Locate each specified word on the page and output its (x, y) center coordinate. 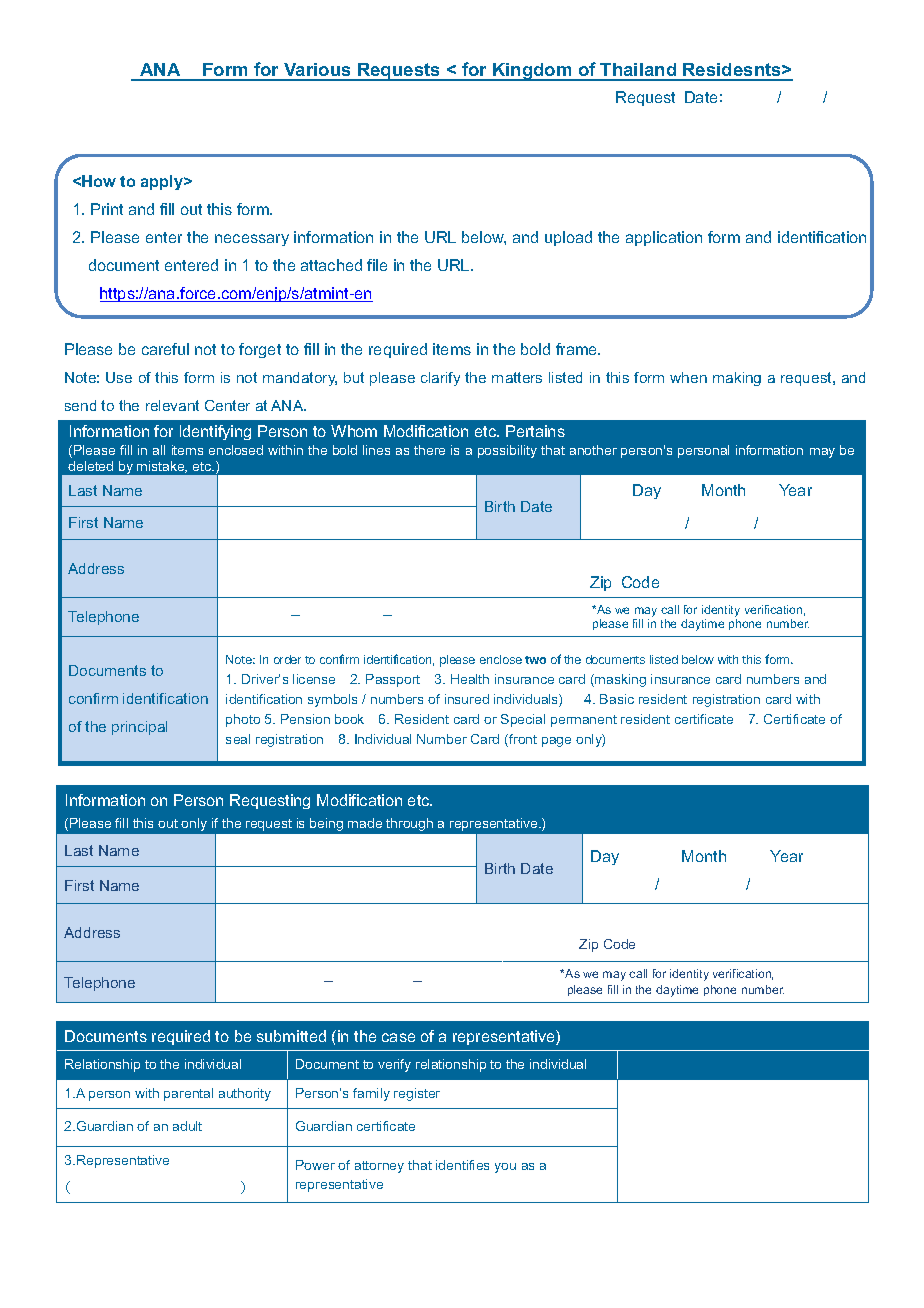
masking (619, 680)
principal (139, 728)
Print (107, 209)
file (377, 265)
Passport (393, 680)
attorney (379, 1167)
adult (187, 1126)
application (664, 238)
